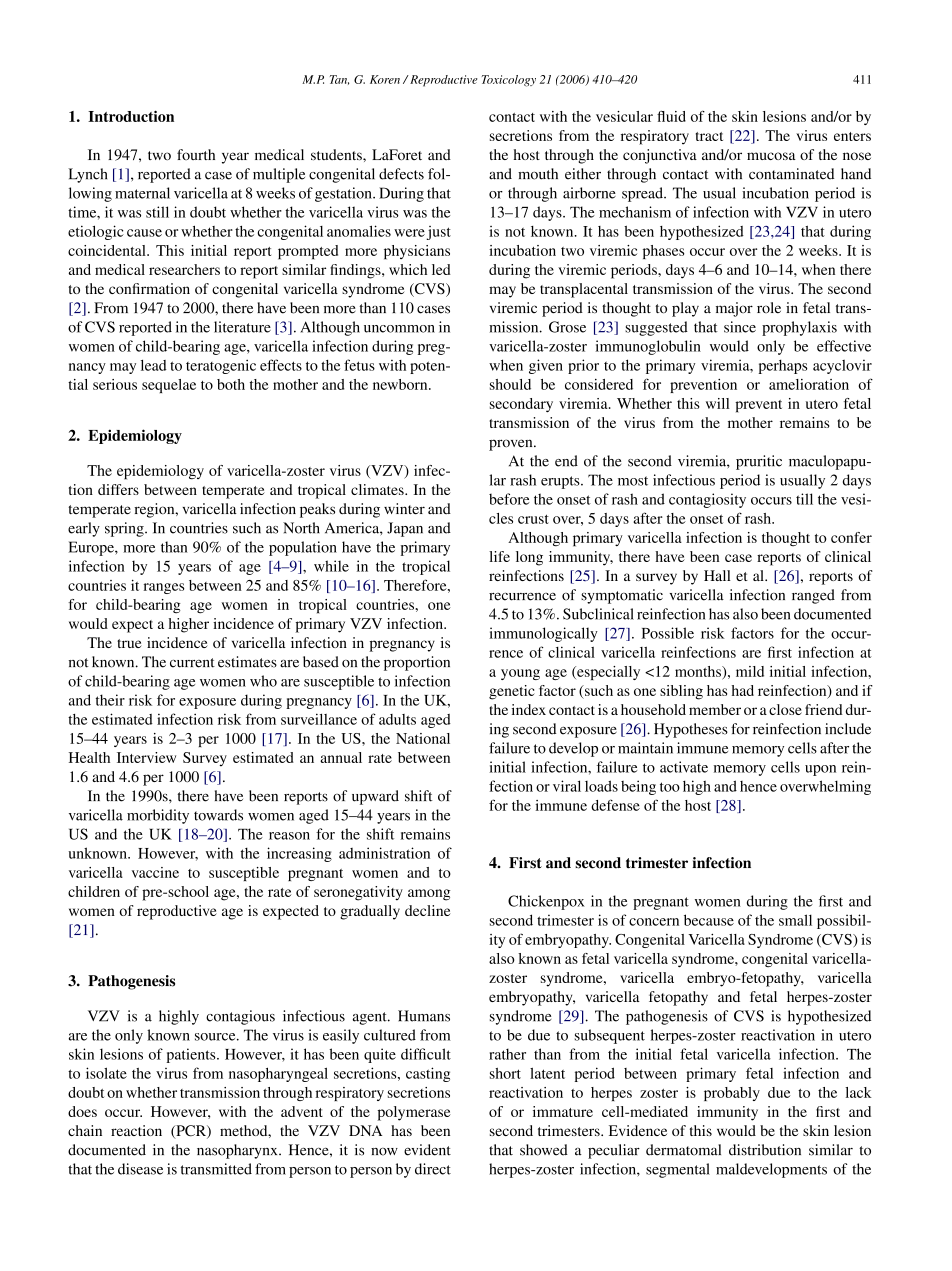  What do you see at coordinates (771, 156) in the image?
I see `mucosa` at bounding box center [771, 156].
